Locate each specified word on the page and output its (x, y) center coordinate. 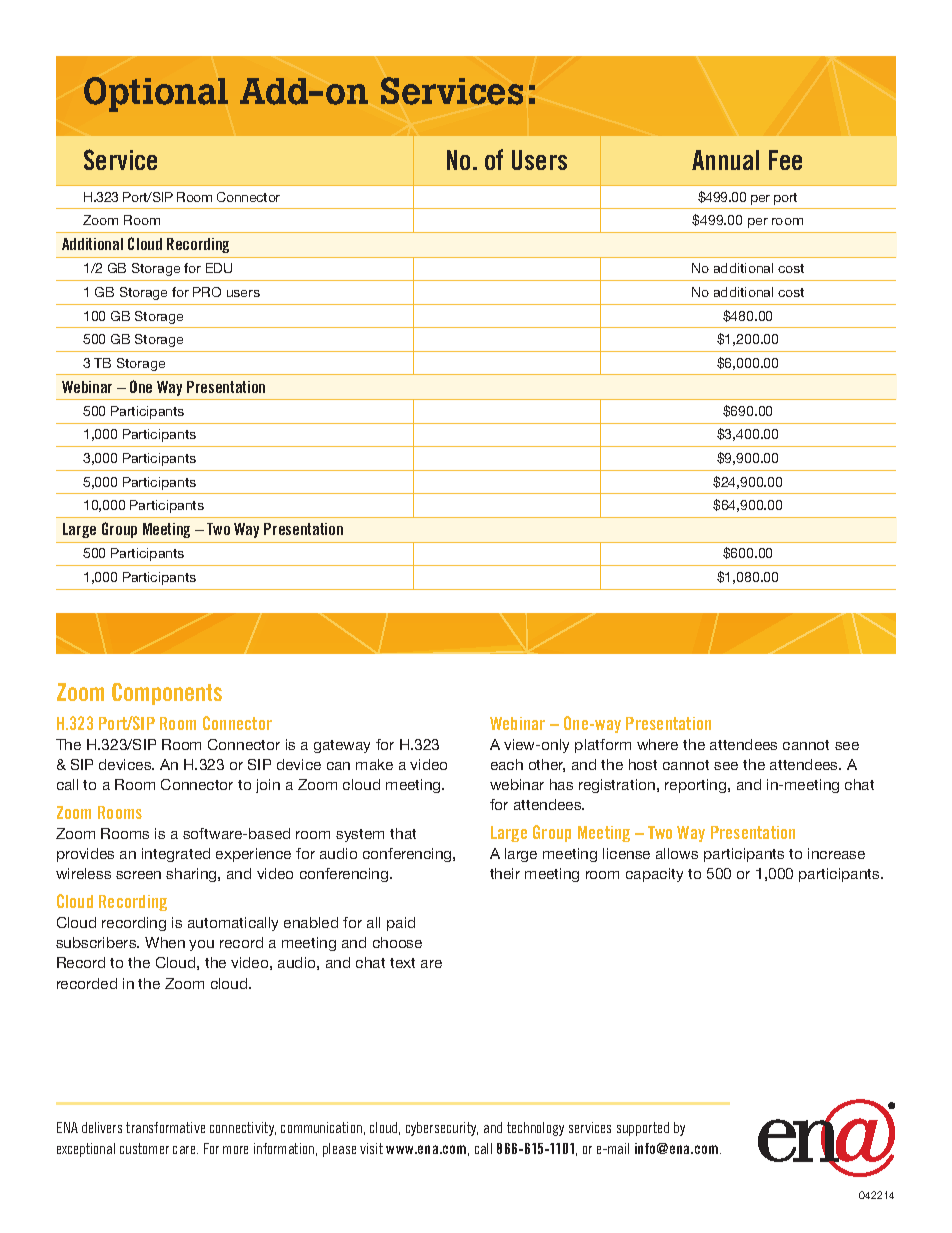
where (657, 744)
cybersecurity (442, 1129)
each (507, 764)
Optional (156, 94)
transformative (165, 1127)
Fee (785, 160)
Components (167, 694)
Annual (725, 160)
